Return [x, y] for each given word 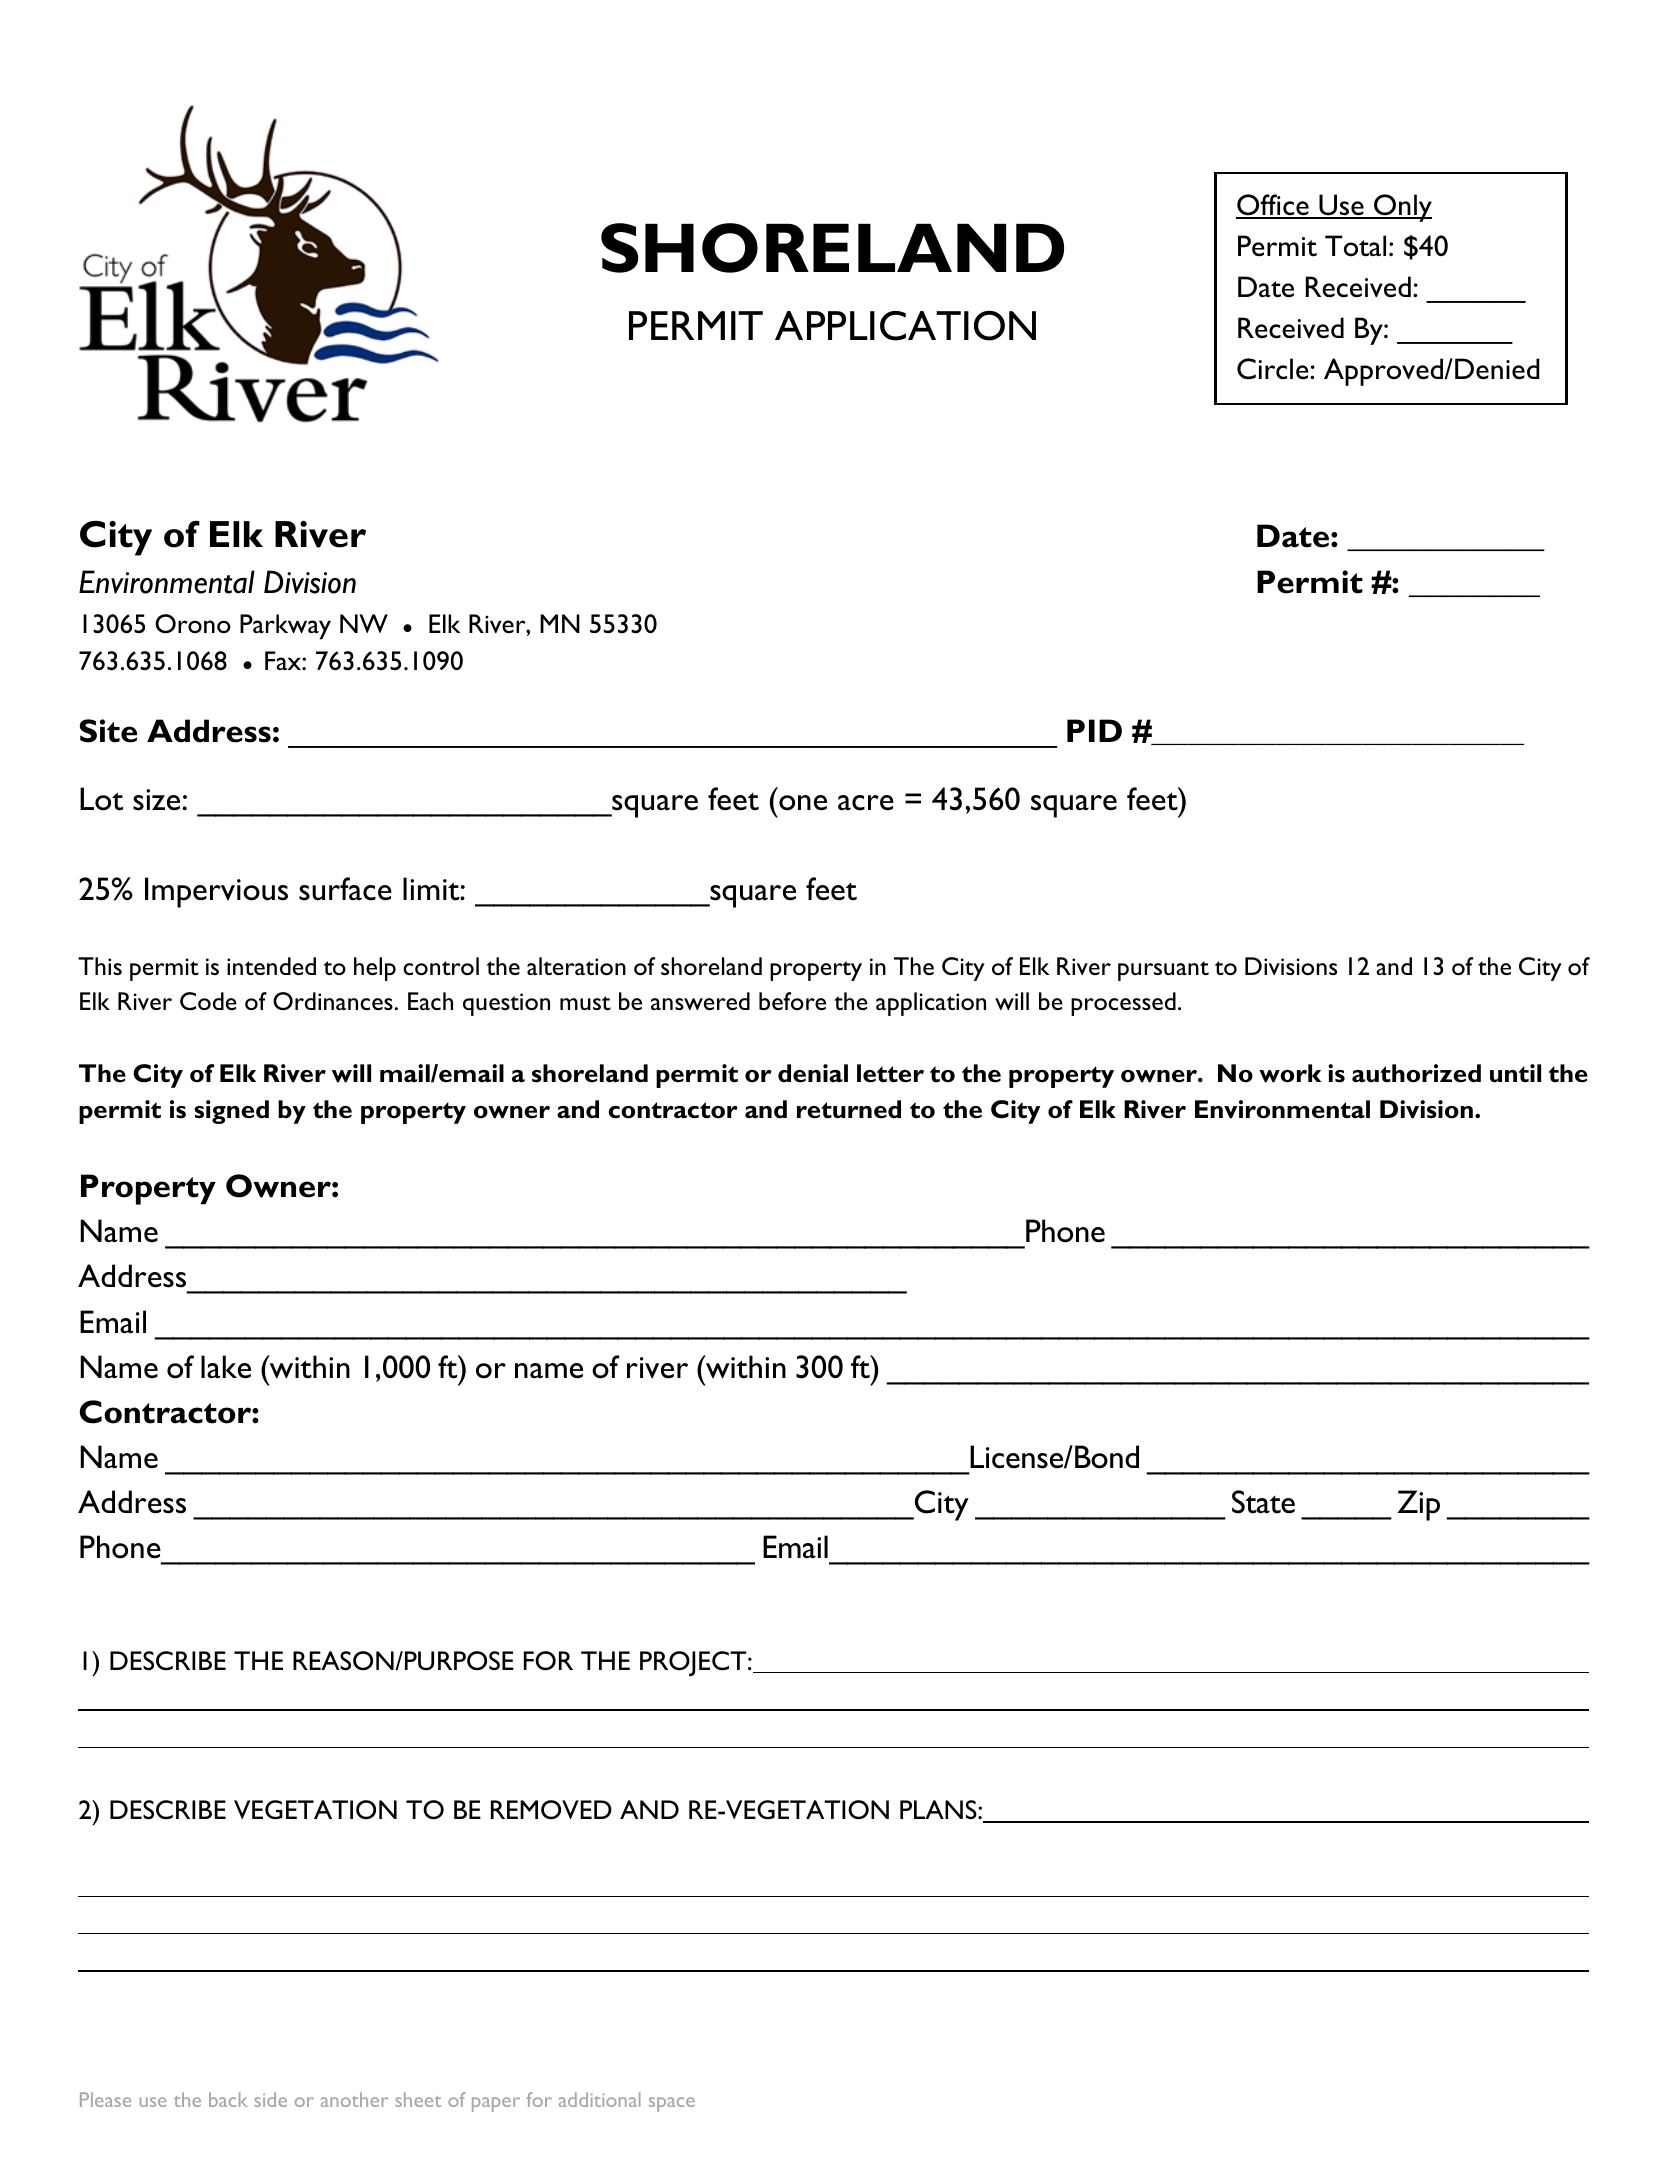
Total [1355, 246]
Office [1273, 206]
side [270, 2099]
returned [849, 1109]
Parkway [285, 627]
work [1290, 1073]
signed [231, 1112]
